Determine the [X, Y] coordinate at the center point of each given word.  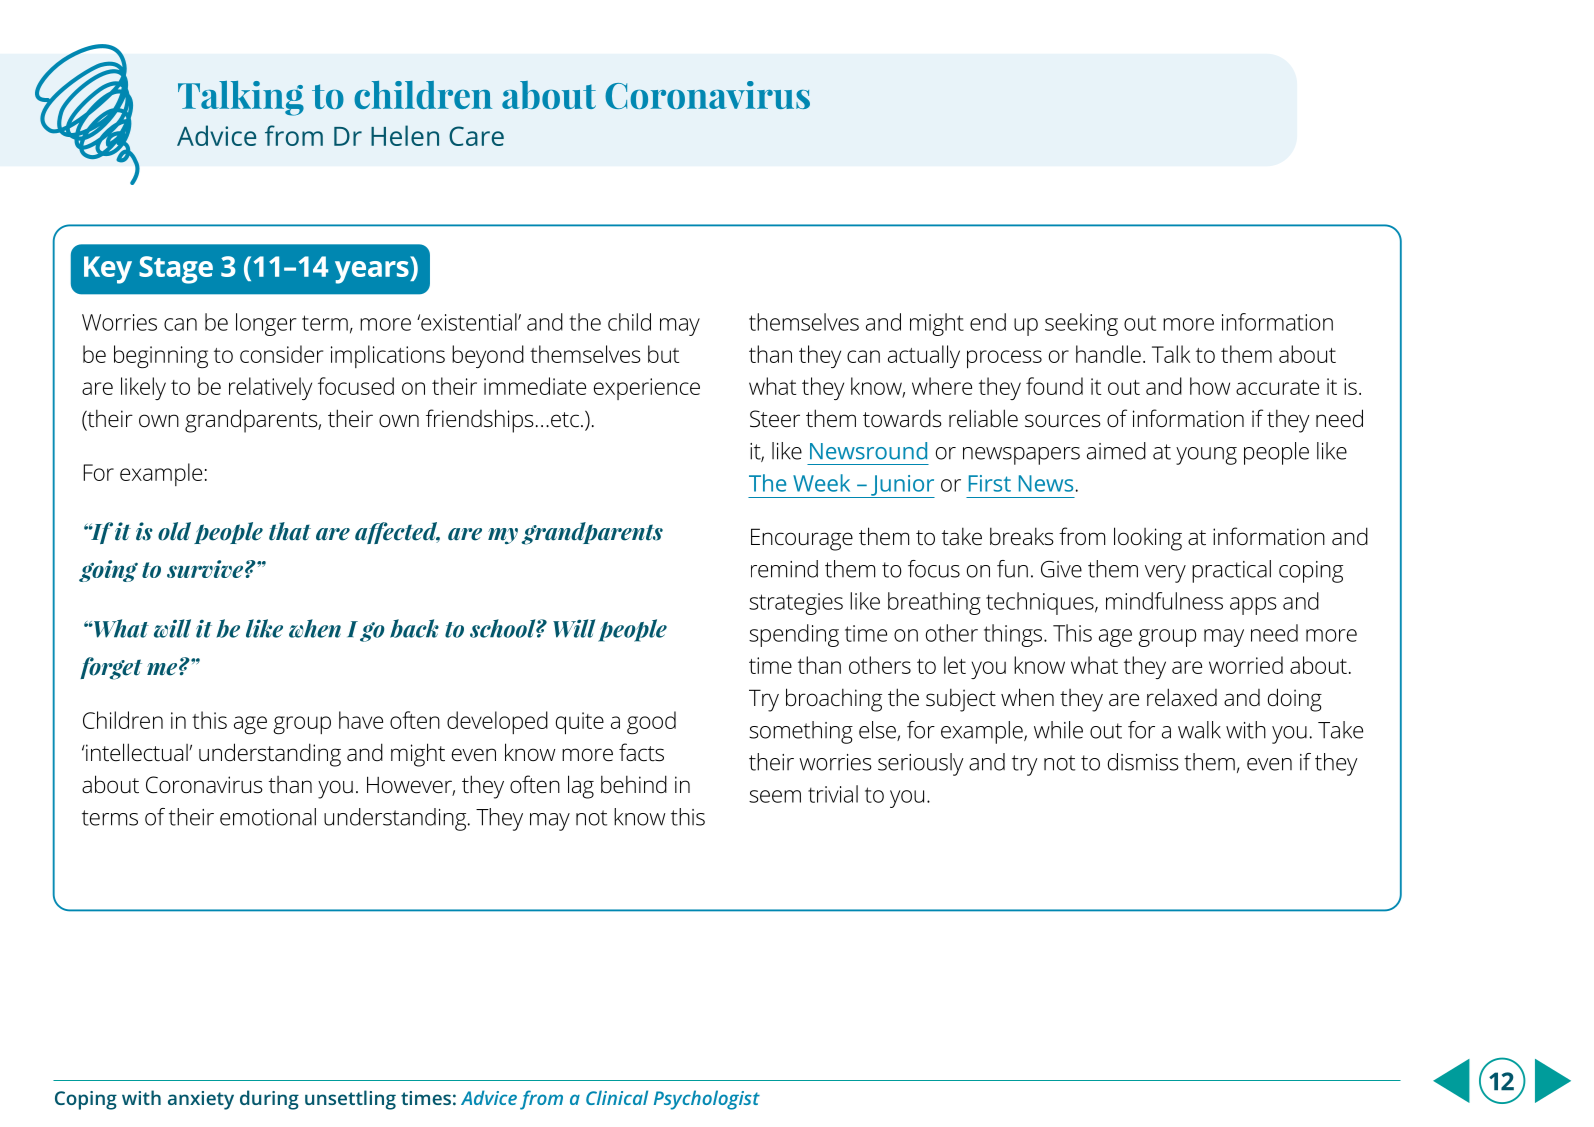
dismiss [1143, 762]
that [290, 531]
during [269, 1100]
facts [641, 752]
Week [821, 483]
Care [476, 136]
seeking [1081, 324]
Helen [405, 135]
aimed [1116, 451]
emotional [268, 817]
